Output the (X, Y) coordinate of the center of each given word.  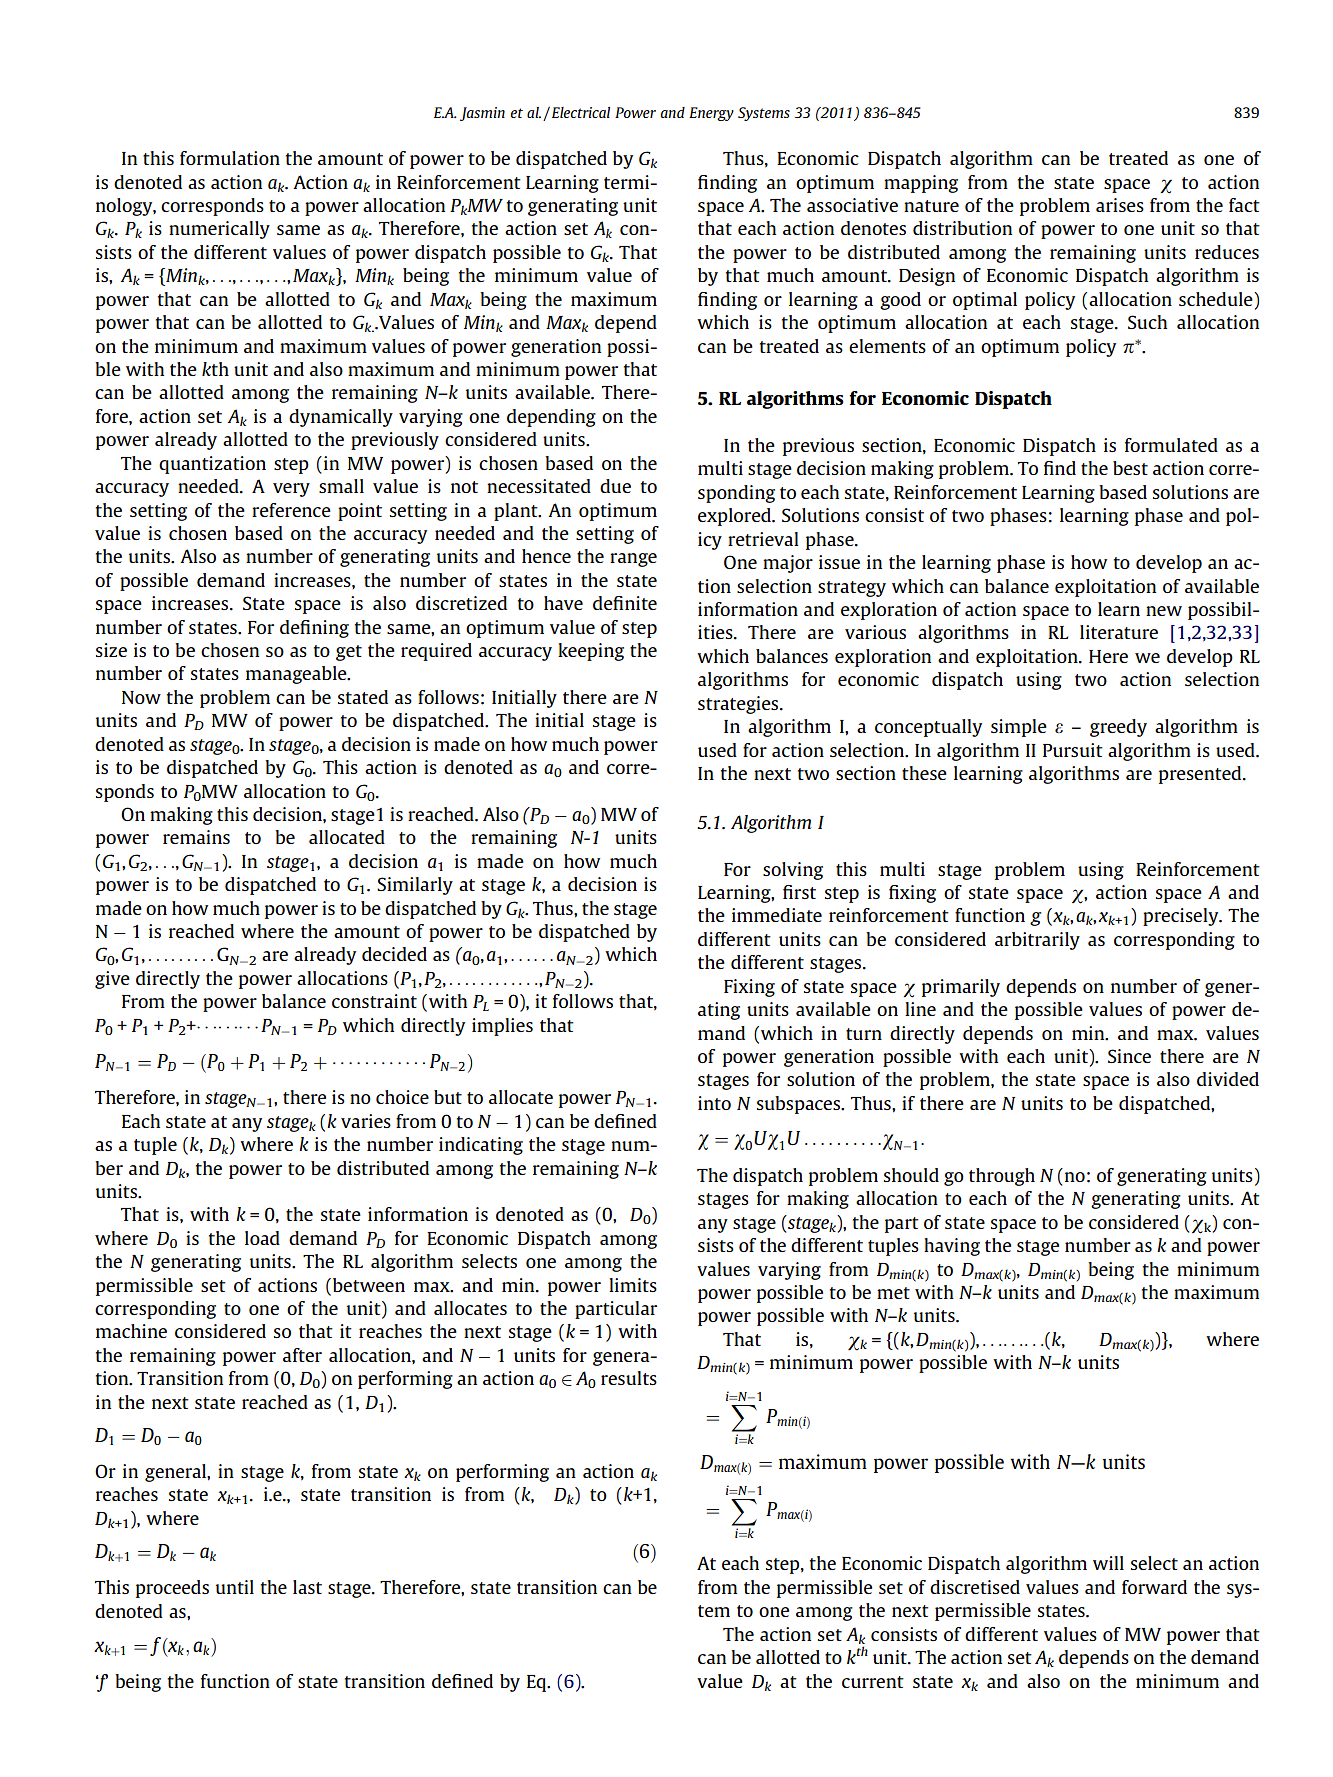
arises (1120, 205)
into (714, 1103)
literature (1119, 632)
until (235, 1587)
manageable (297, 675)
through (1002, 1177)
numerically (219, 230)
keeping (591, 652)
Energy (711, 114)
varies (366, 1121)
